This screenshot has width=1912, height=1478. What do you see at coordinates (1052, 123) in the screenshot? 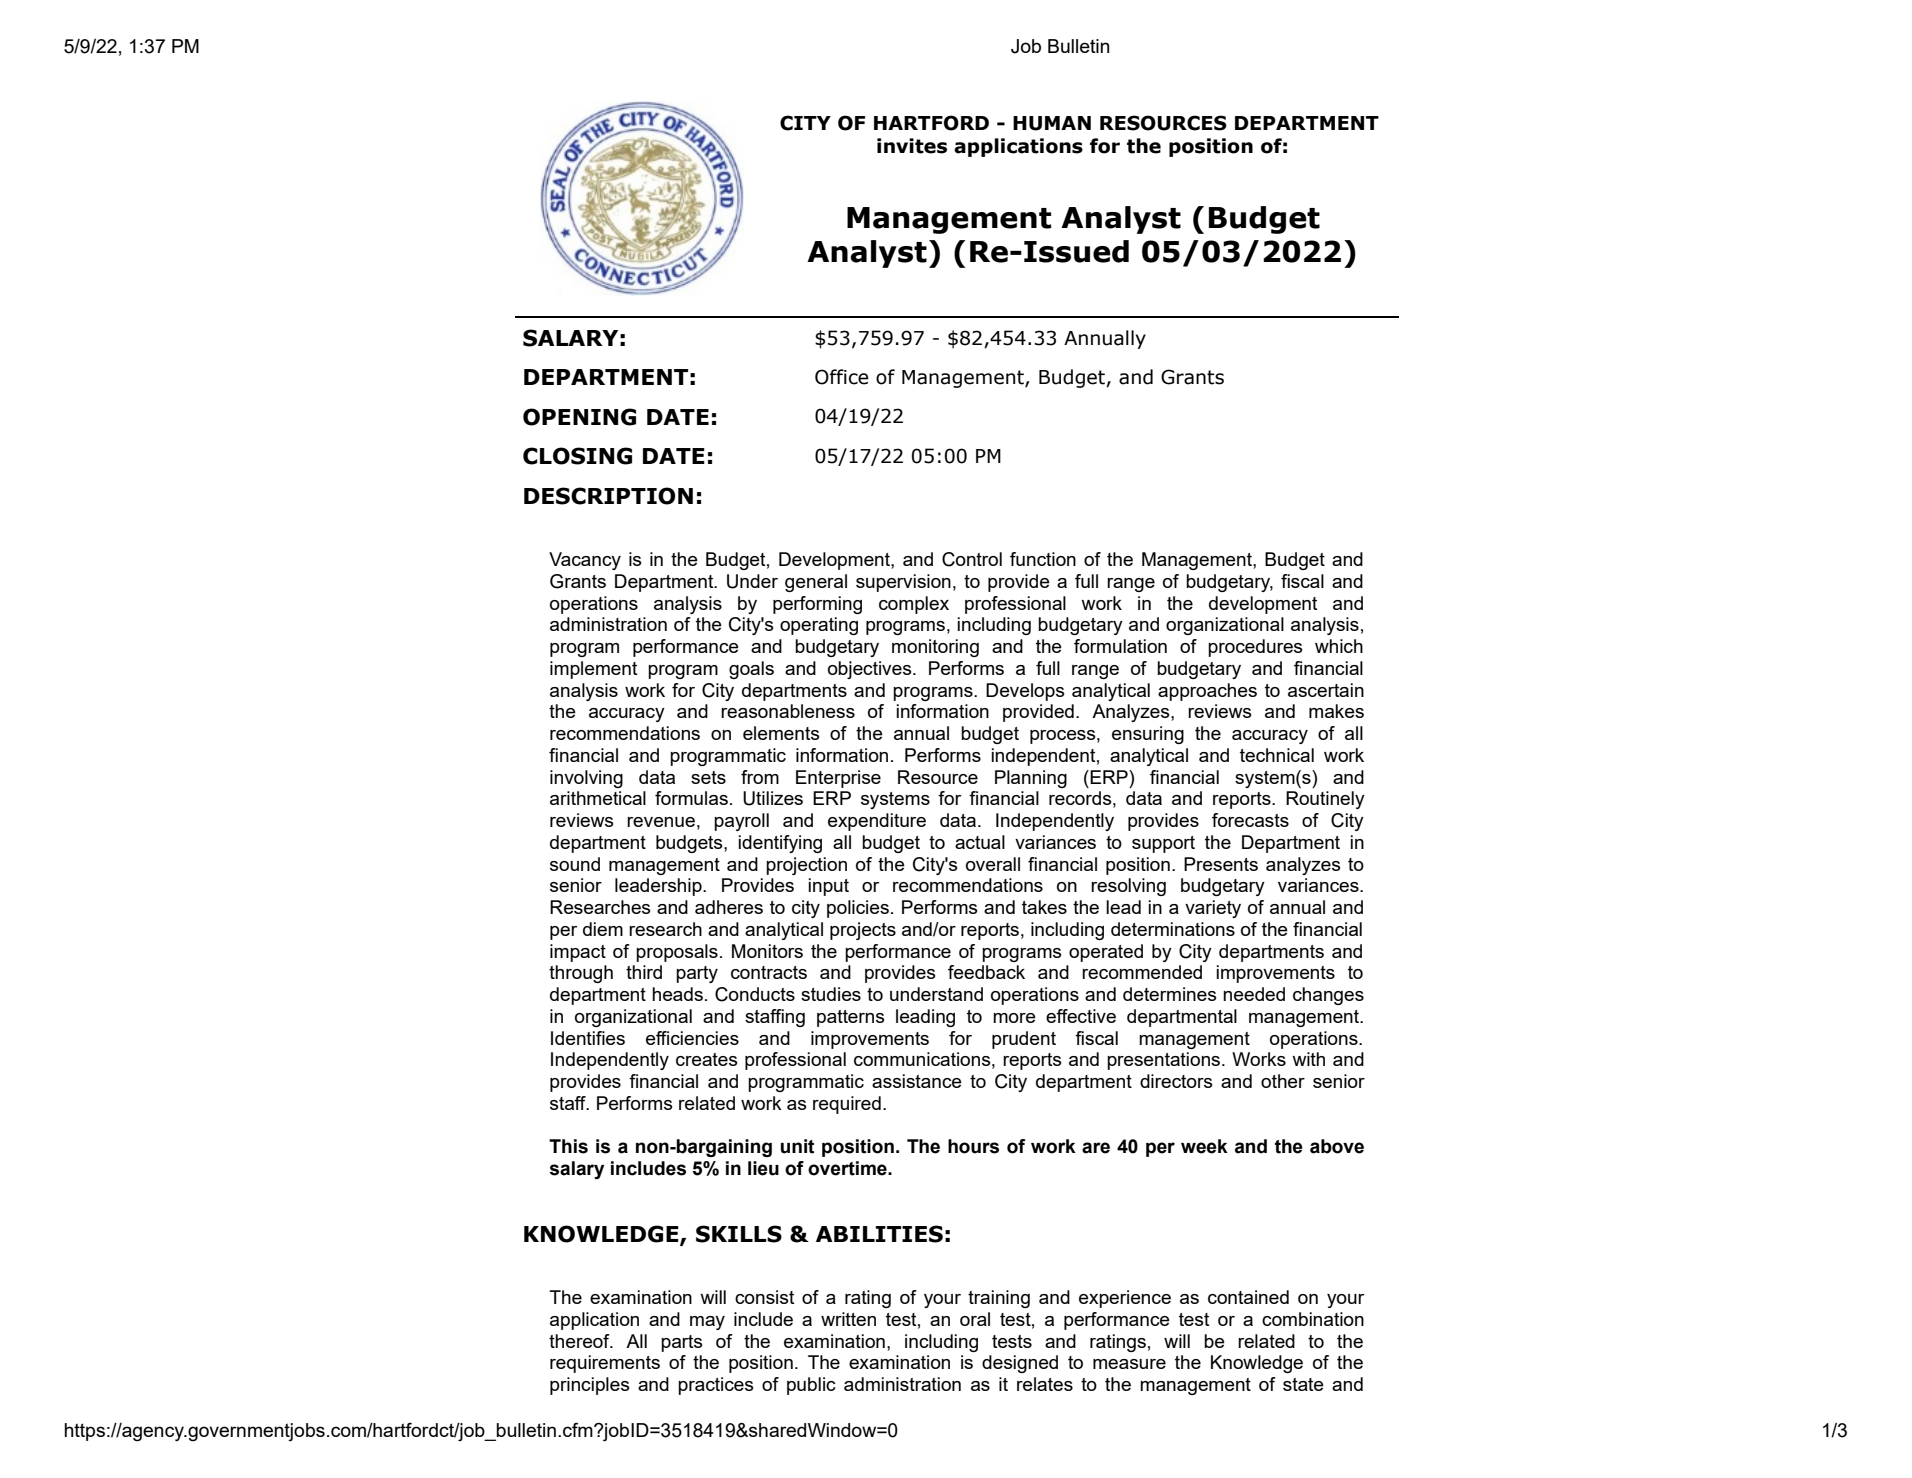
I see `HUMAN` at bounding box center [1052, 123].
